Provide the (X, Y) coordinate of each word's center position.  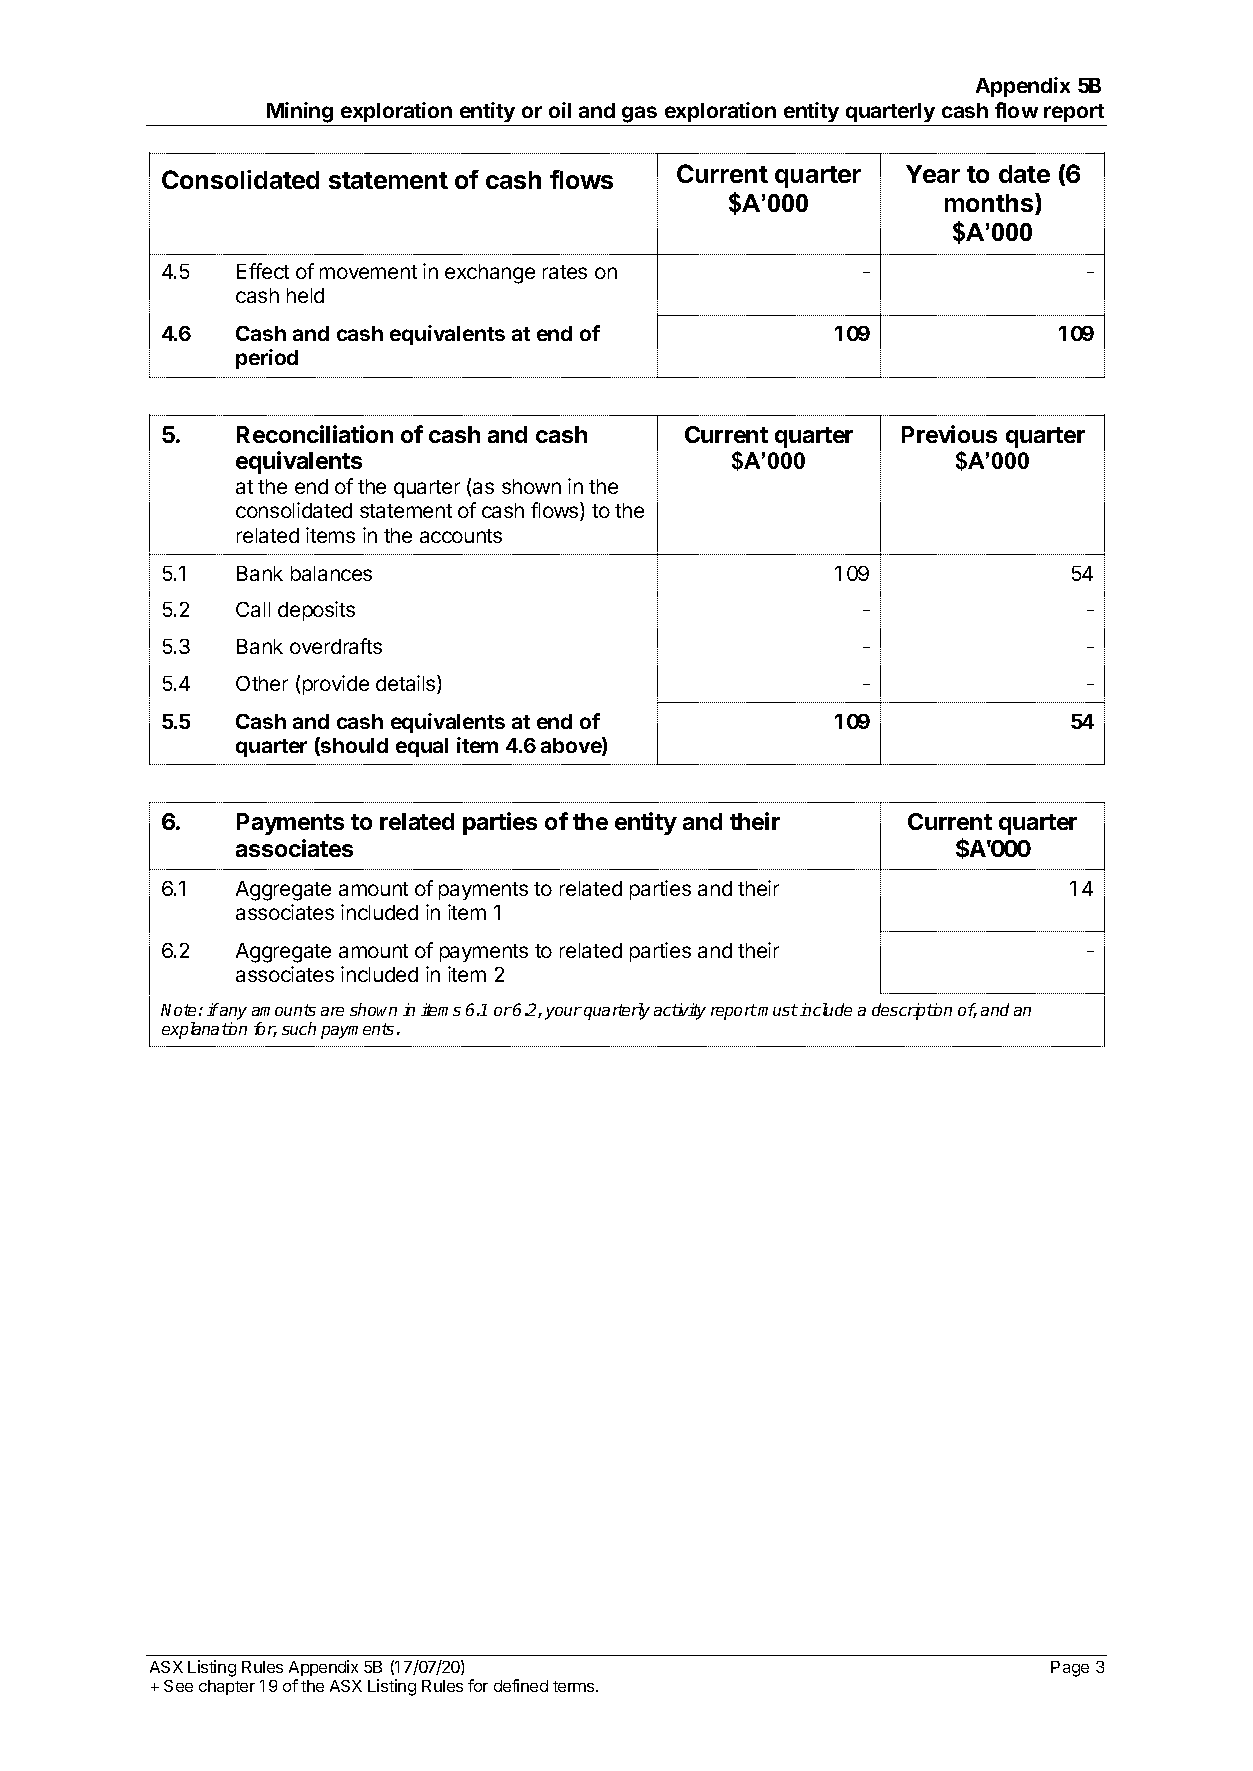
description (912, 1011)
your (563, 1013)
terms (575, 1686)
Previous (949, 434)
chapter (227, 1687)
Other (262, 683)
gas (639, 114)
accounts (461, 536)
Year (933, 174)
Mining (300, 112)
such (299, 1028)
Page (1070, 1669)
